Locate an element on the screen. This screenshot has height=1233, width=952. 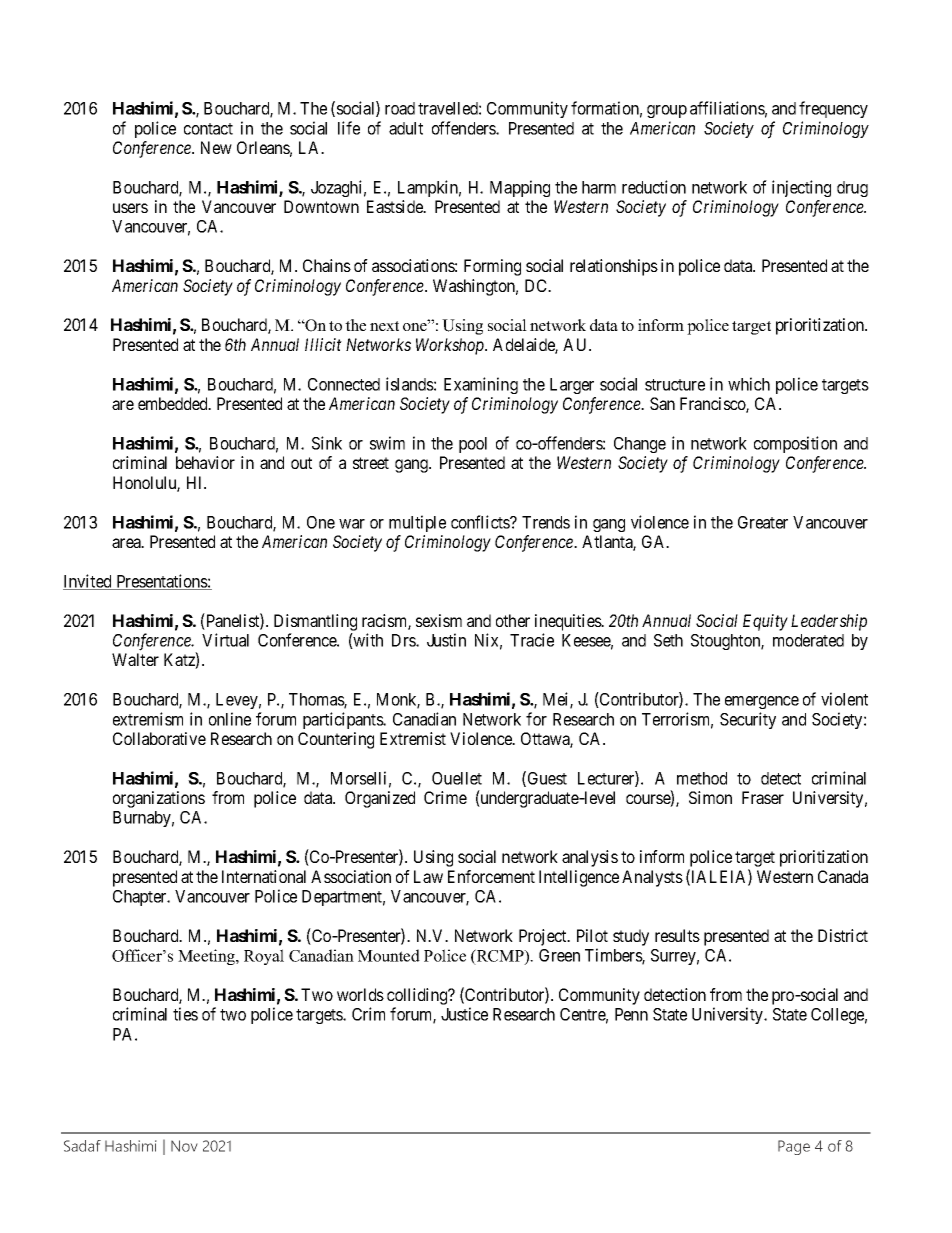
injecting is located at coordinates (801, 188).
